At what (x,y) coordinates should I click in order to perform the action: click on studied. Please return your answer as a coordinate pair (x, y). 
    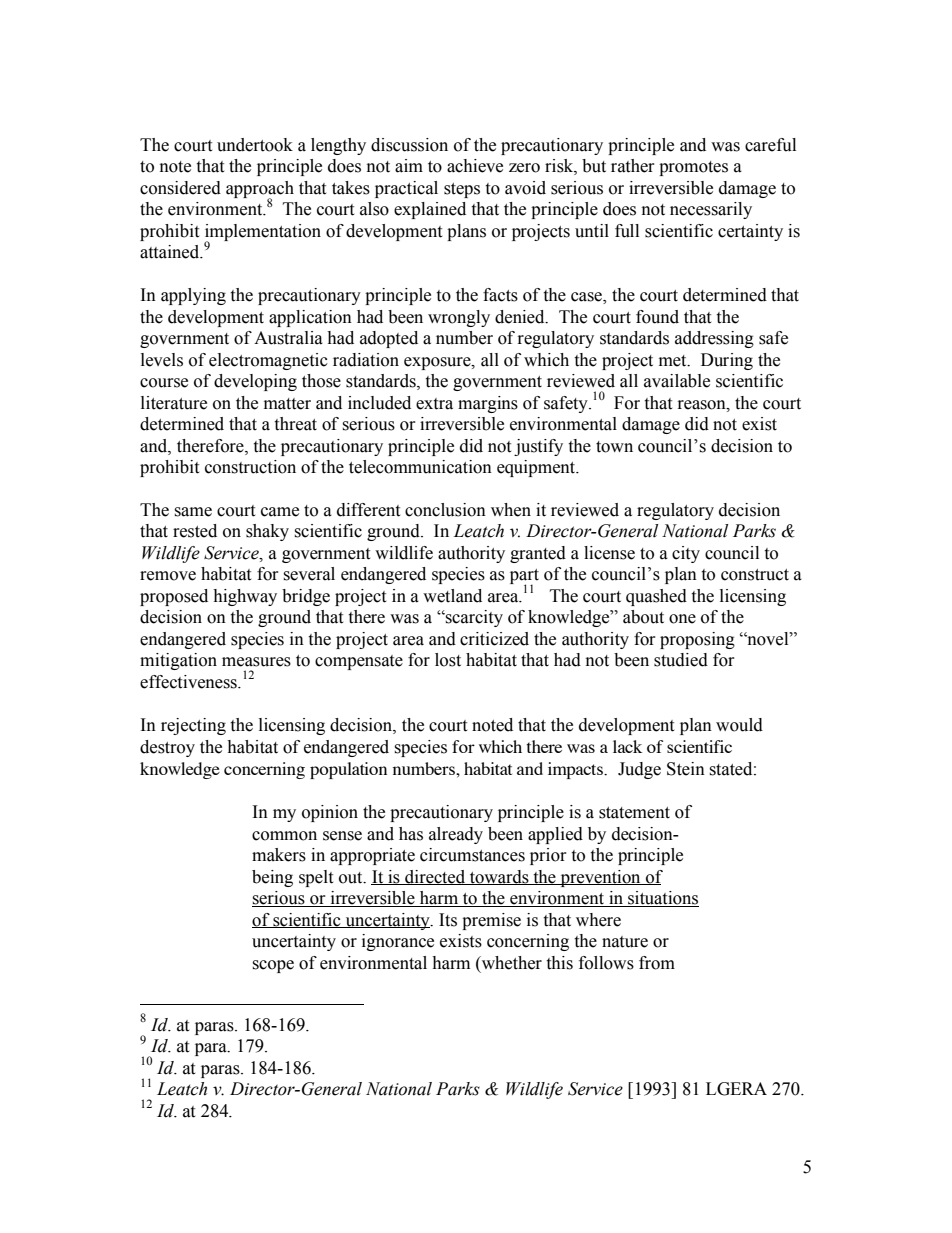
    Looking at the image, I should click on (681, 660).
